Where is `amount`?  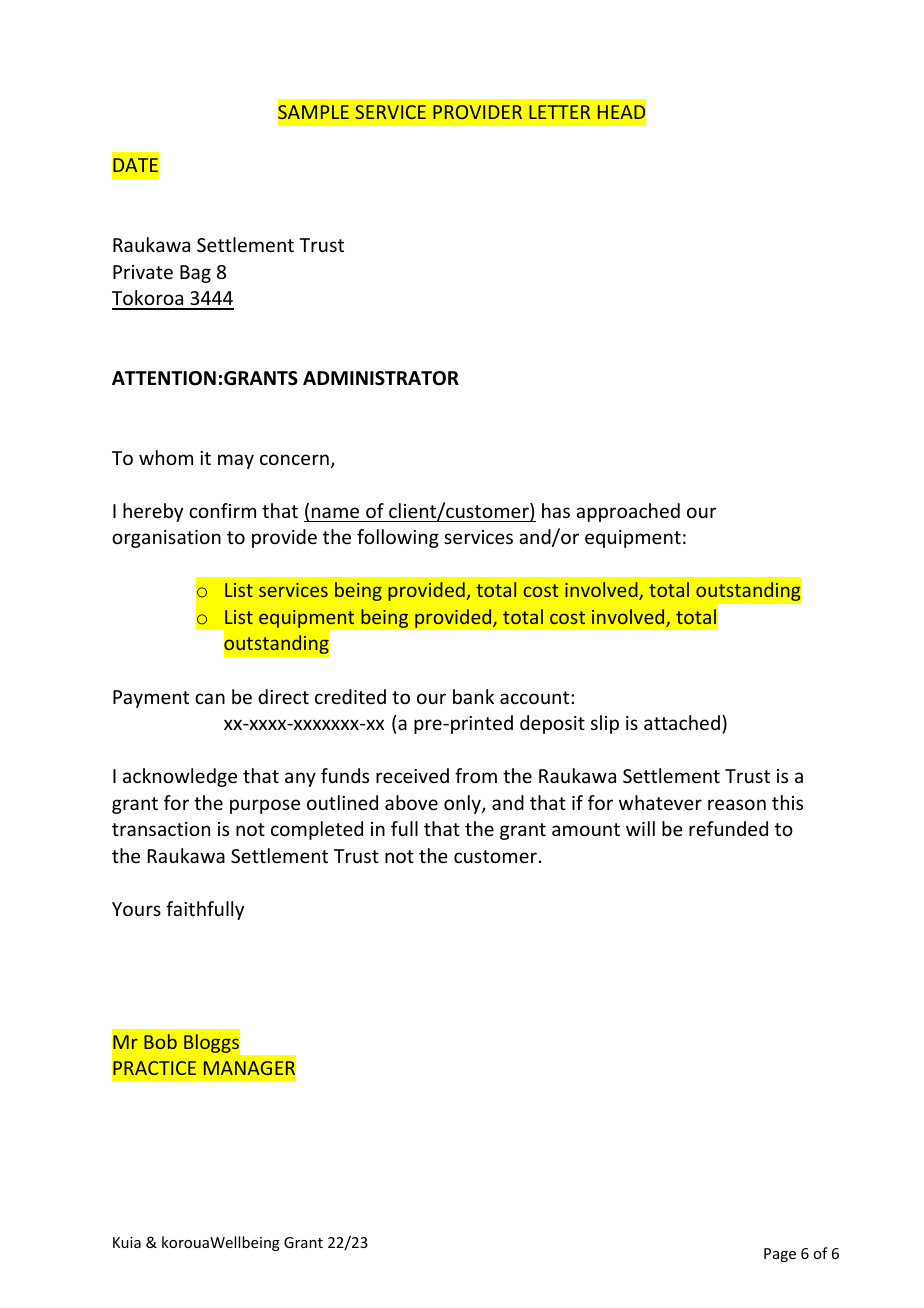
amount is located at coordinates (586, 829).
